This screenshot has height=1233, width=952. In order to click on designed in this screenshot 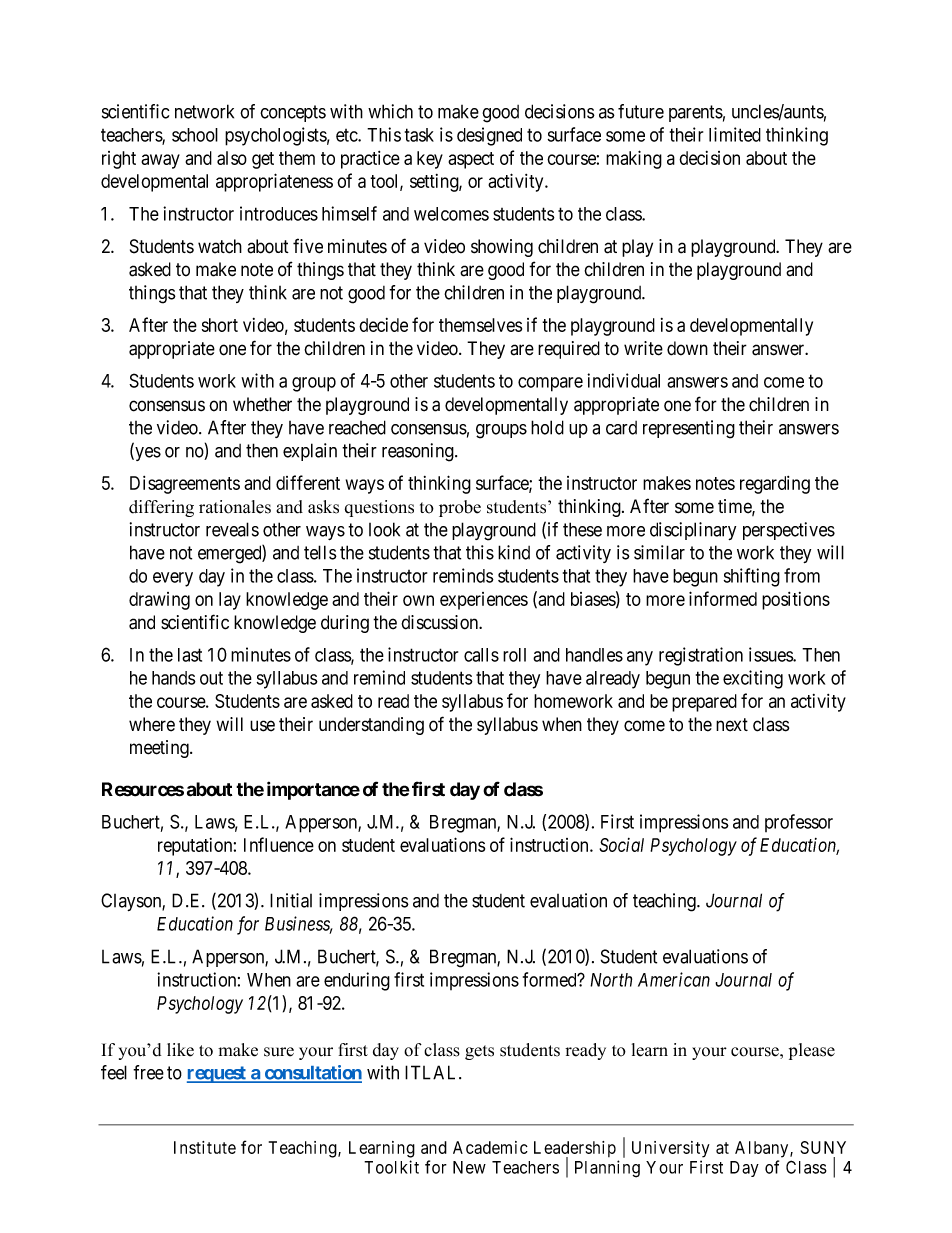, I will do `click(489, 136)`.
